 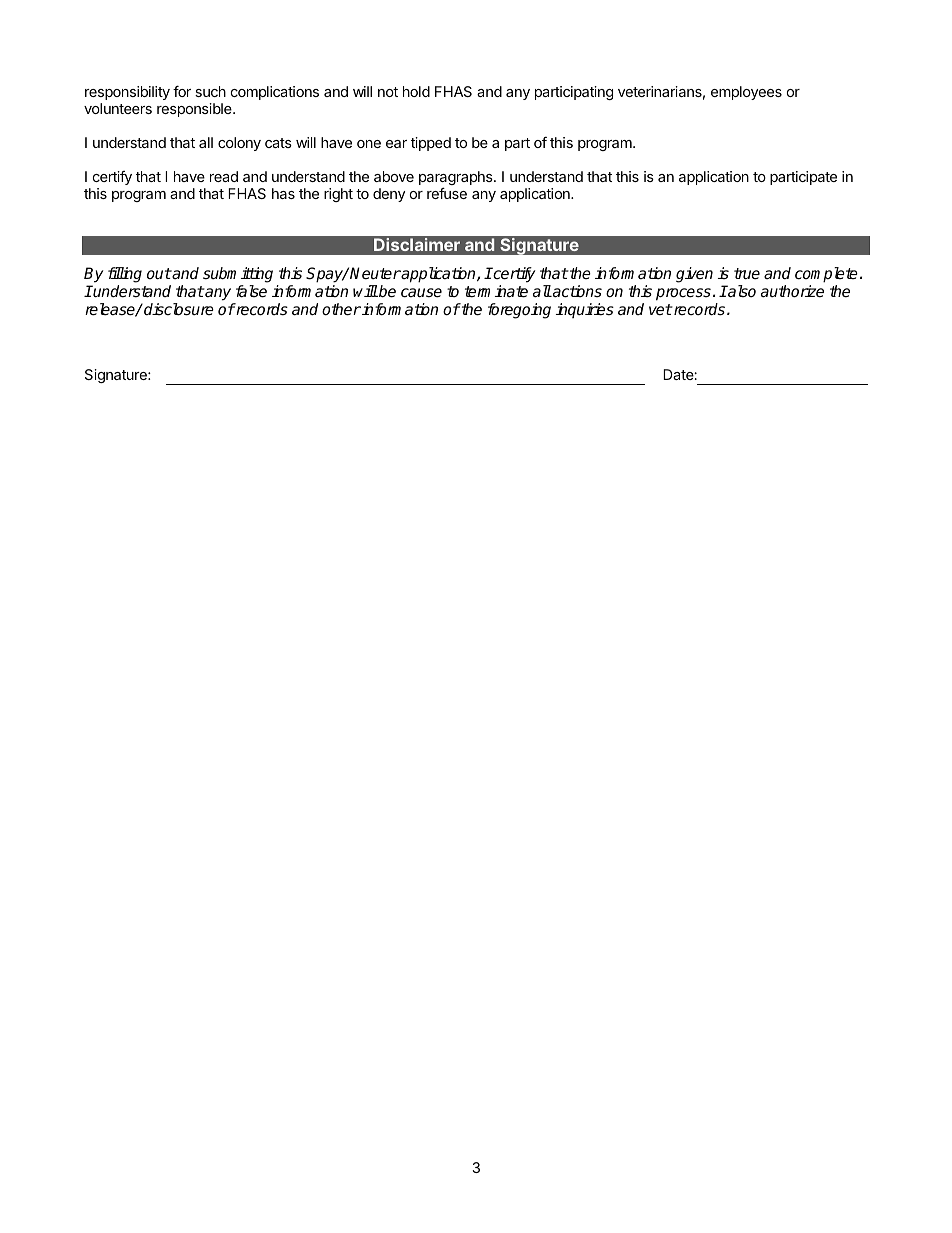 What do you see at coordinates (416, 91) in the screenshot?
I see `hold` at bounding box center [416, 91].
